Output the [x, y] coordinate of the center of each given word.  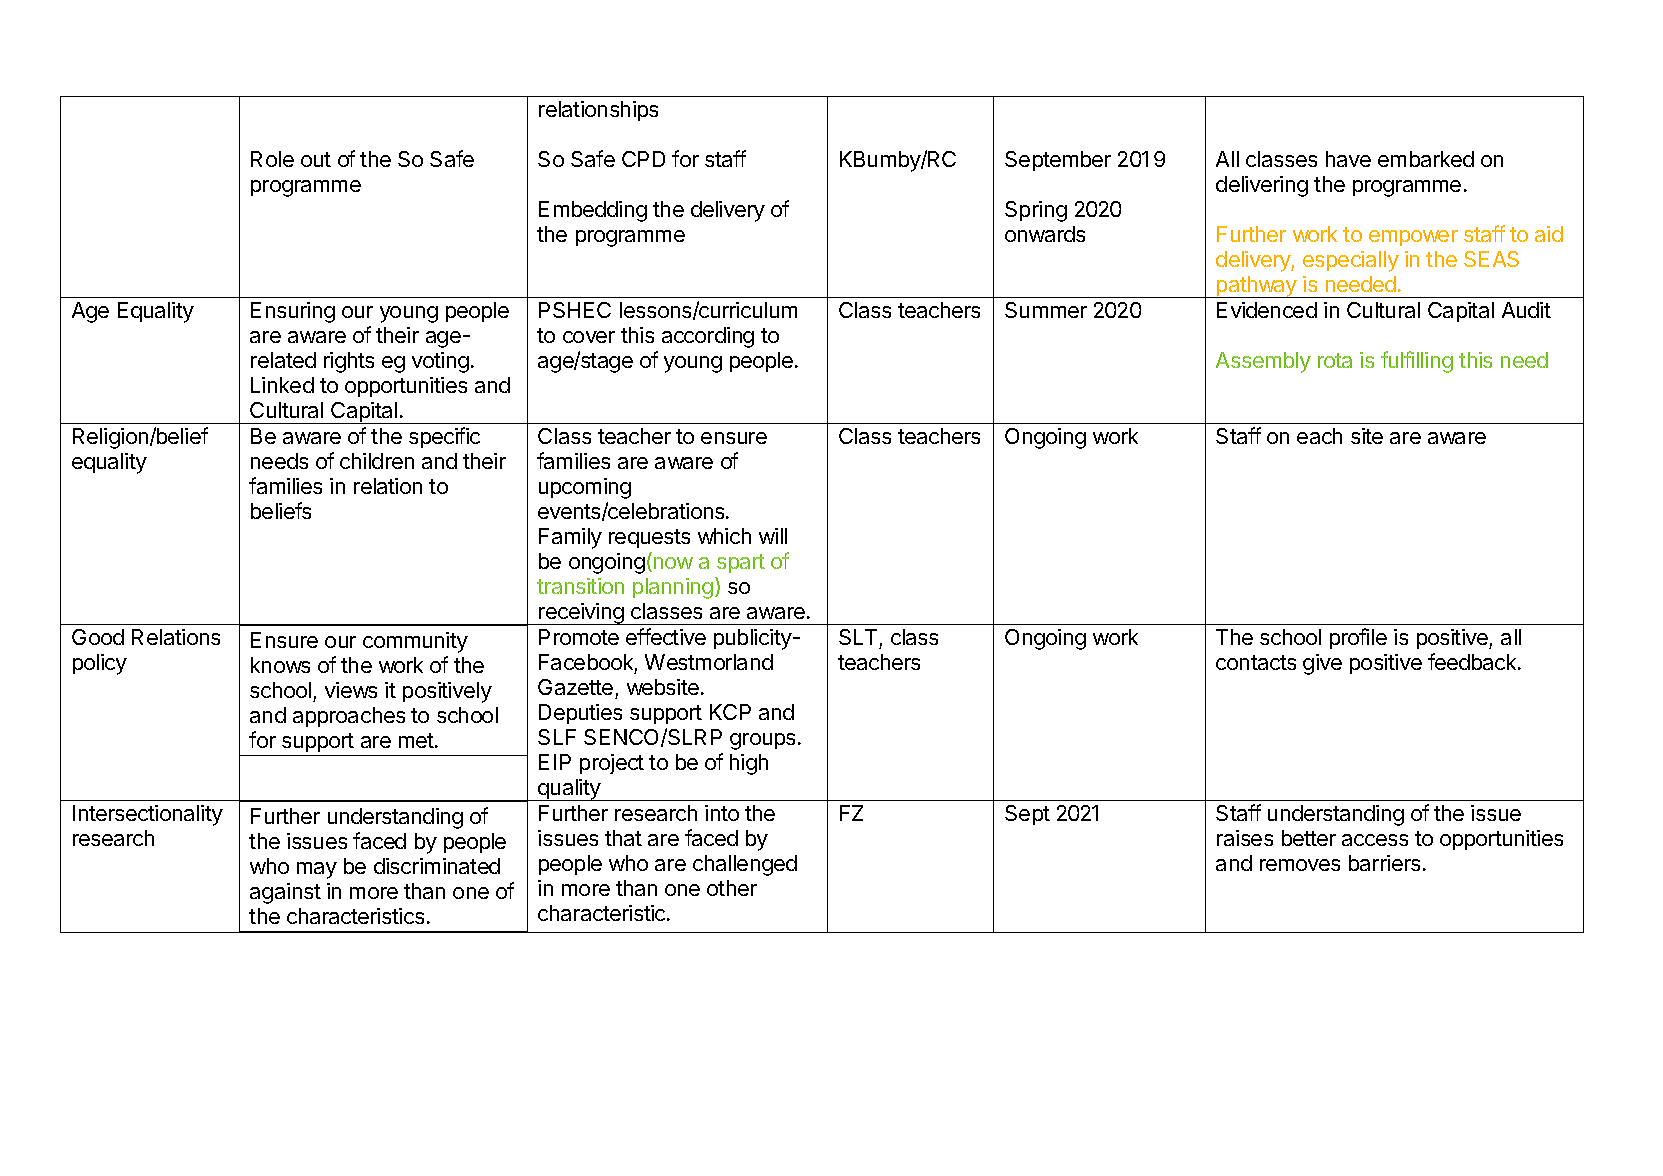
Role [272, 159]
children [377, 461]
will [773, 536]
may [317, 870]
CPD [643, 159]
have [1348, 159]
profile [1358, 638]
